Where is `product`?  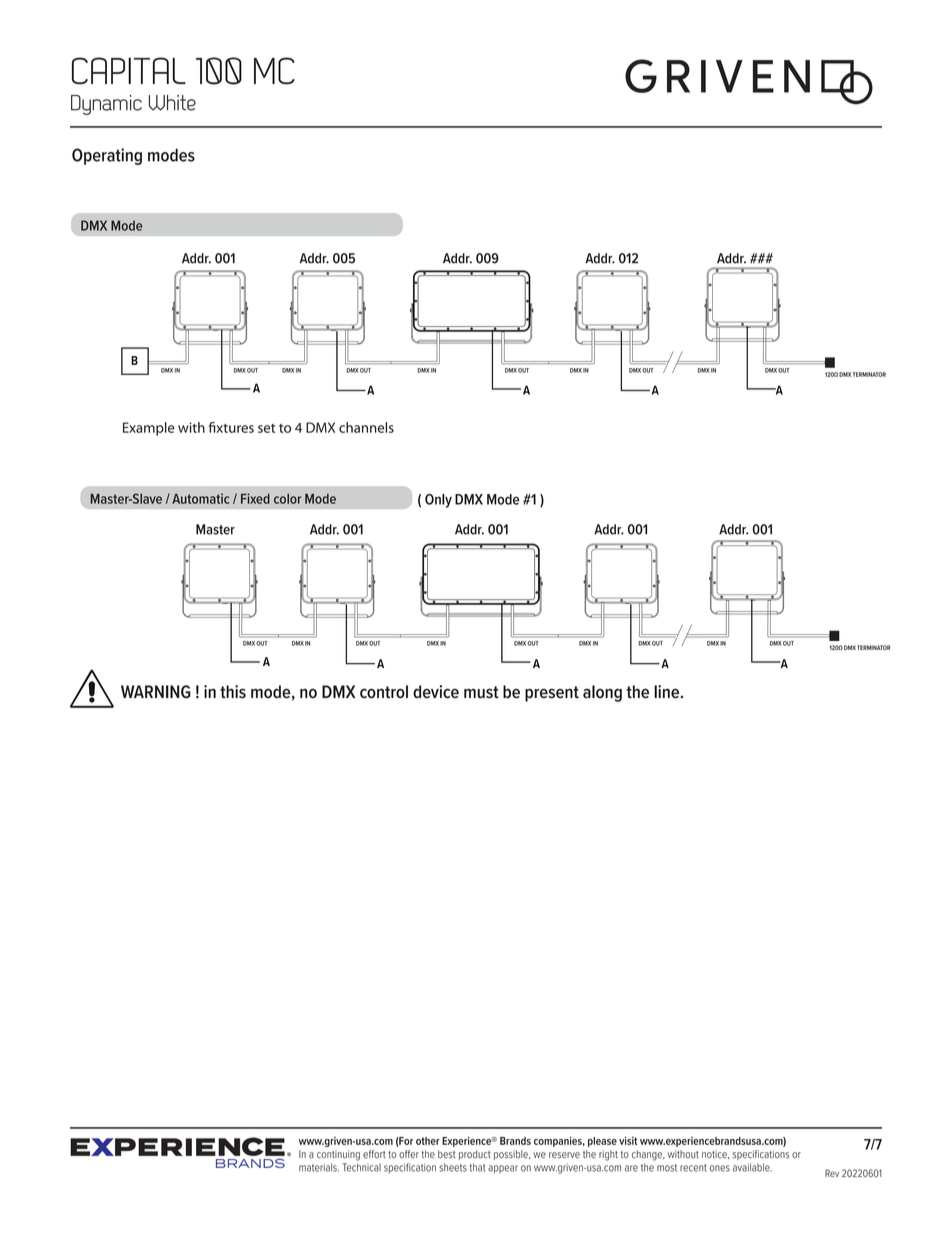
product is located at coordinates (475, 1155).
